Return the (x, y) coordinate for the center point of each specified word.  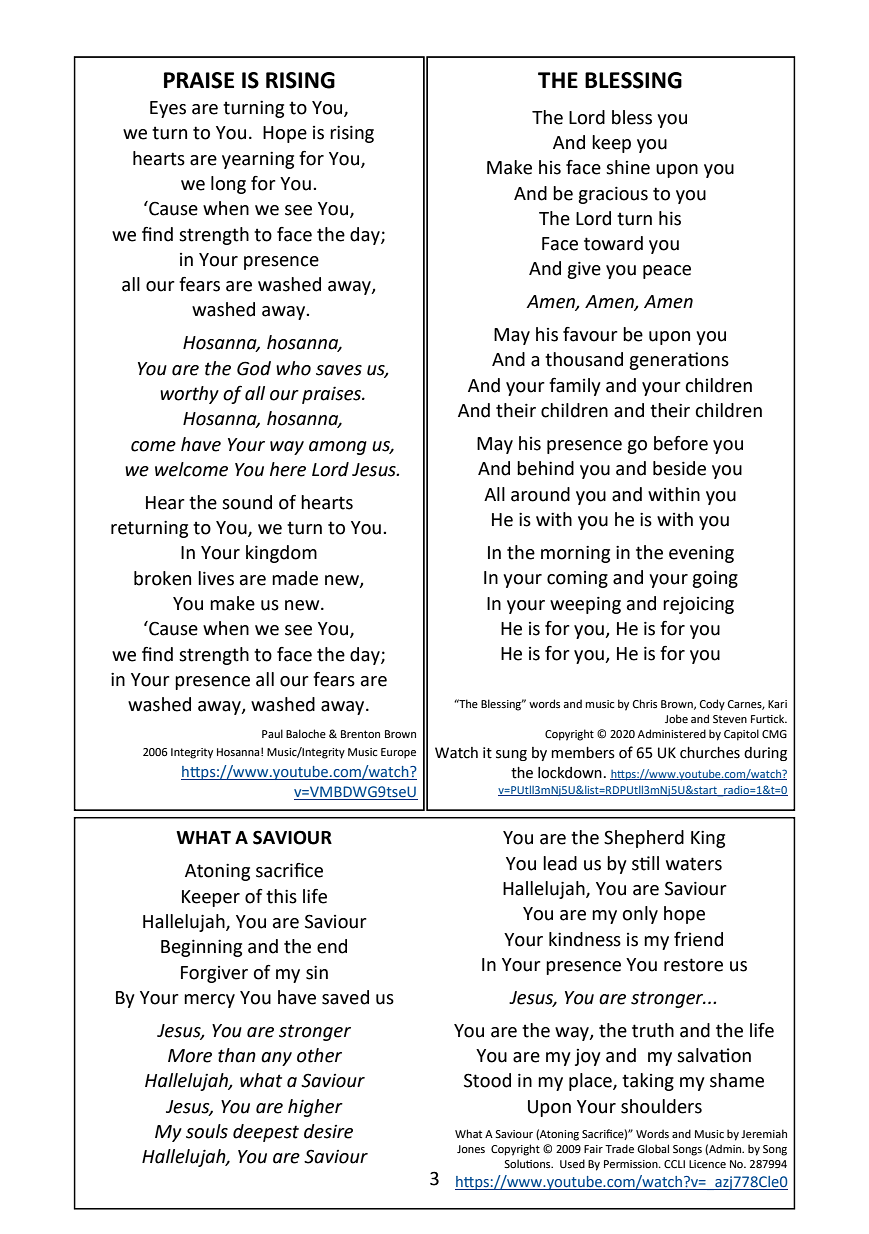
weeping (585, 605)
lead (560, 863)
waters (694, 864)
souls (207, 1131)
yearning (258, 160)
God (254, 368)
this (281, 896)
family (575, 386)
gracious (613, 195)
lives (216, 578)
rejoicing (698, 605)
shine (628, 167)
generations (679, 361)
